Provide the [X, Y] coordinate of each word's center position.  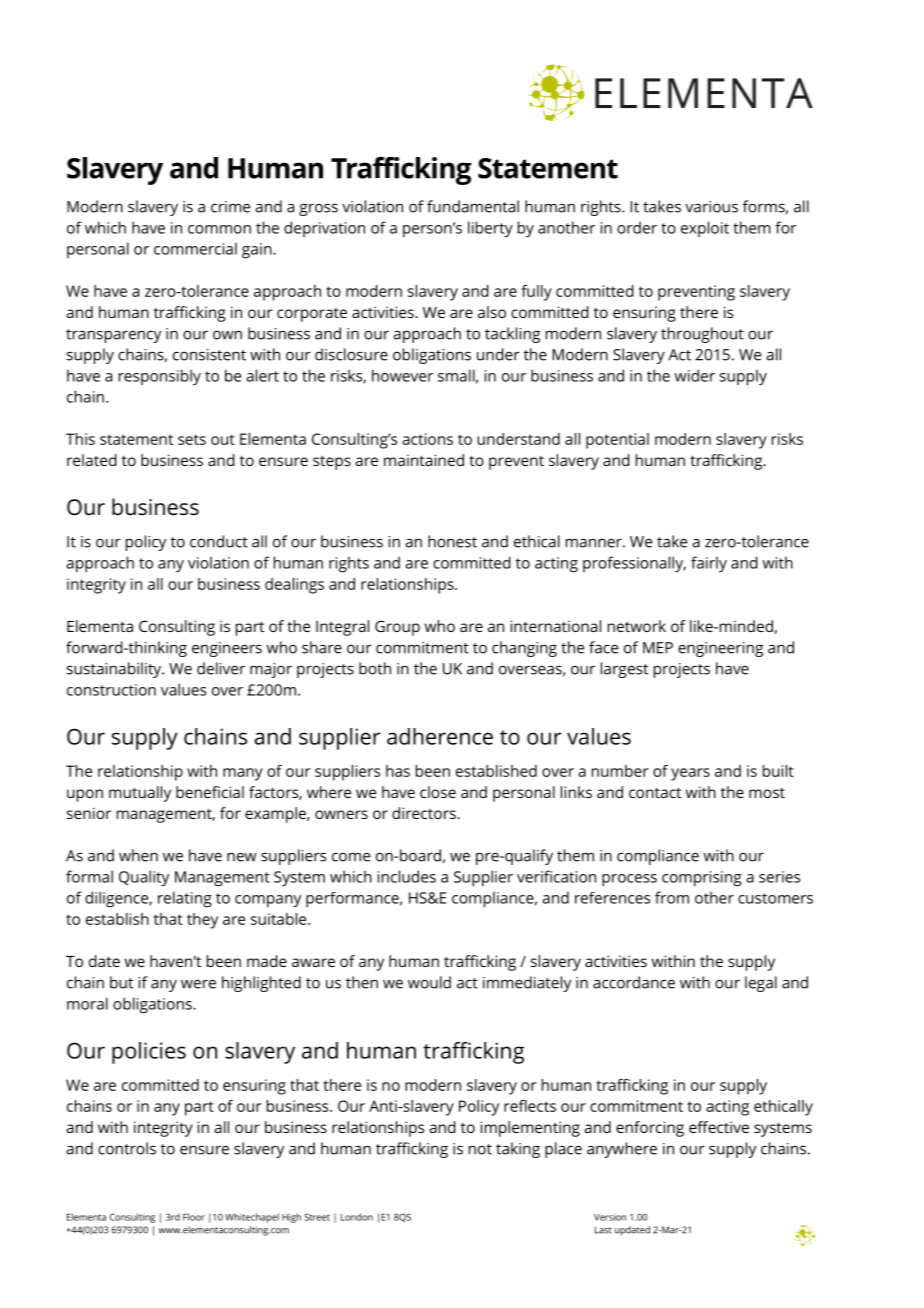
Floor [194, 1217]
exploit [705, 229]
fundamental [473, 206]
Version [610, 1217]
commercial [195, 248]
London [357, 1217]
